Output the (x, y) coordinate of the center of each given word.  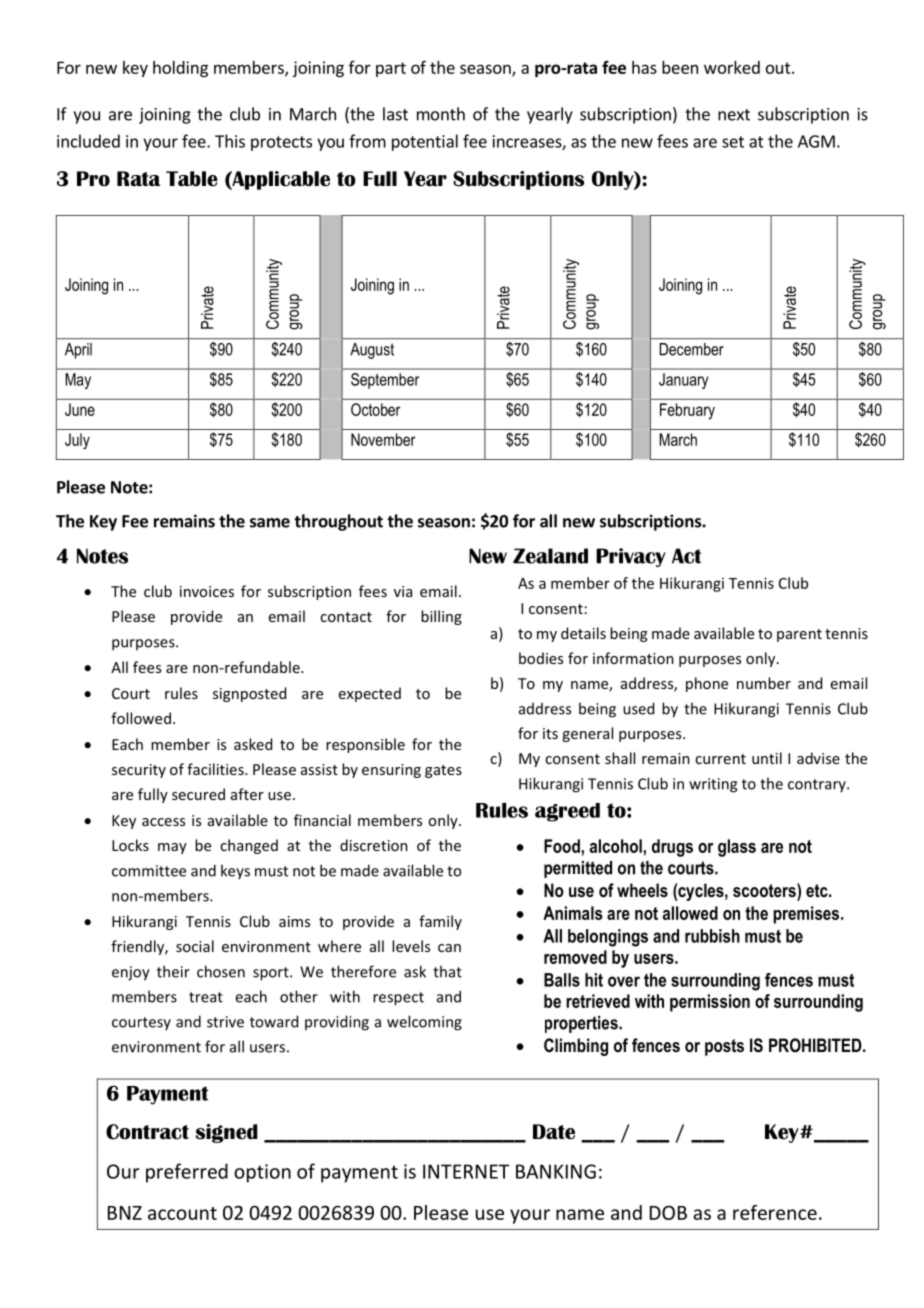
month (441, 114)
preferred (187, 1173)
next (734, 115)
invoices (207, 591)
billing (441, 617)
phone (707, 684)
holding (180, 69)
